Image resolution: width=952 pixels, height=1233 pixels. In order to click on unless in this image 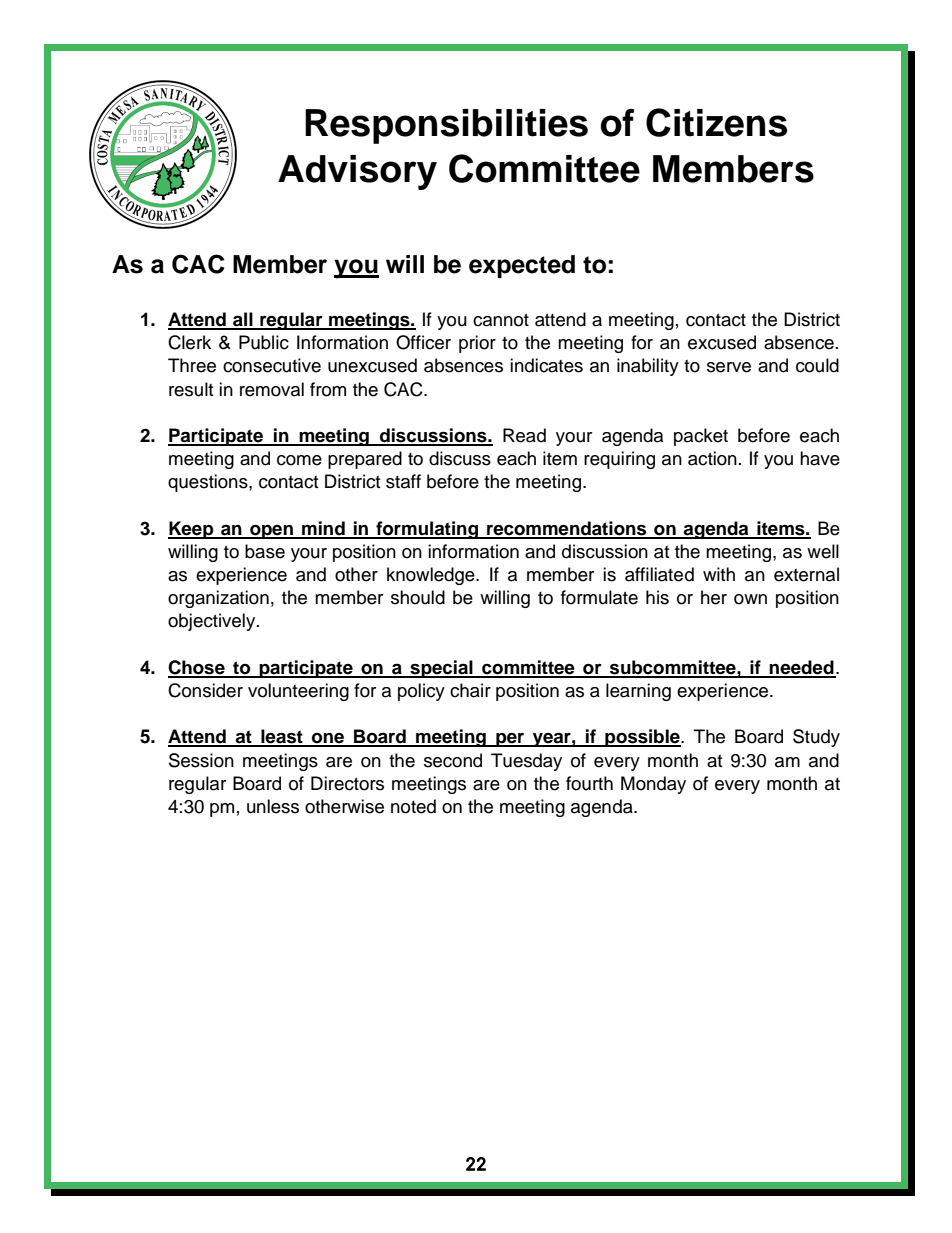, I will do `click(273, 806)`.
